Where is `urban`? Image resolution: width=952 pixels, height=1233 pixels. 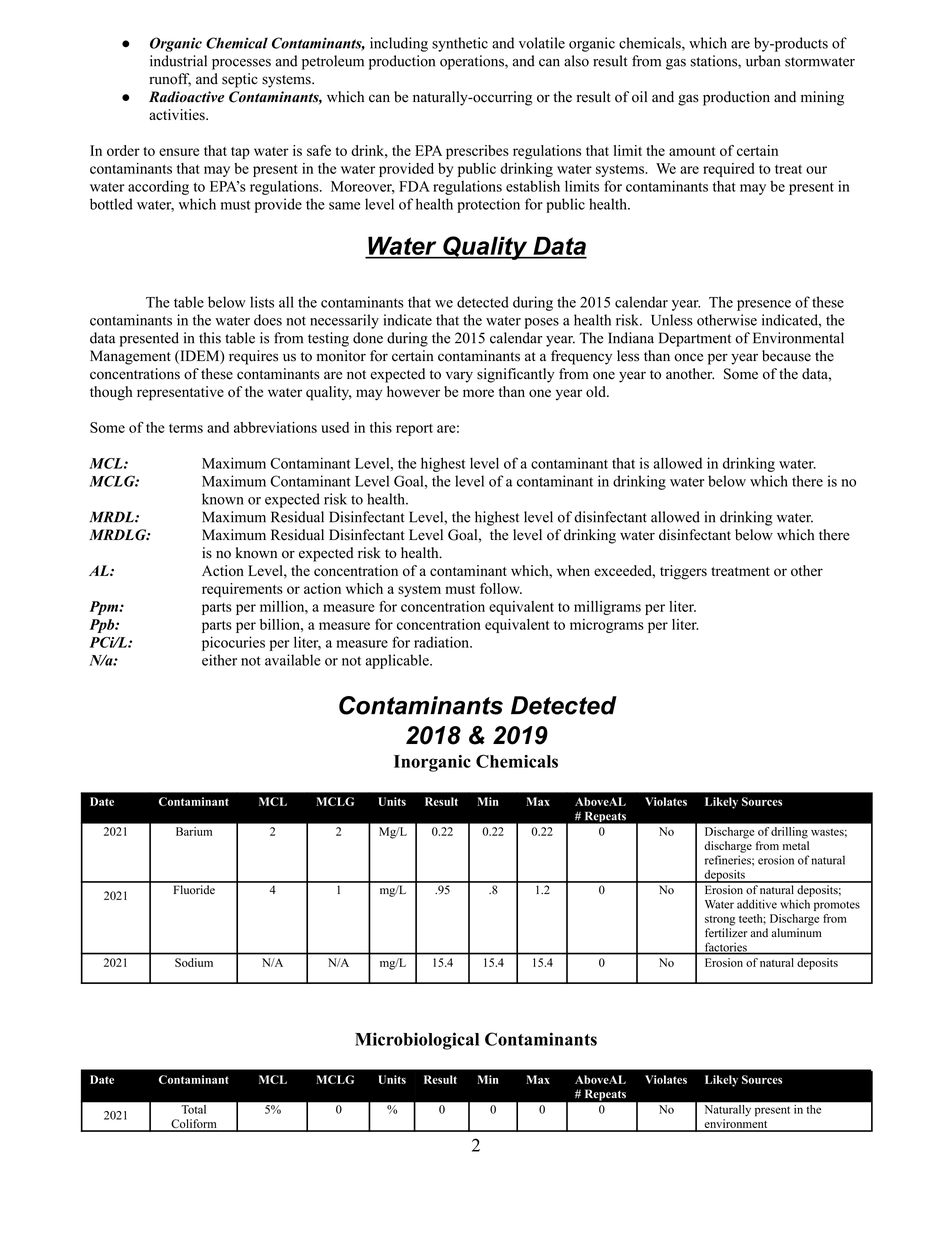
urban is located at coordinates (763, 61).
